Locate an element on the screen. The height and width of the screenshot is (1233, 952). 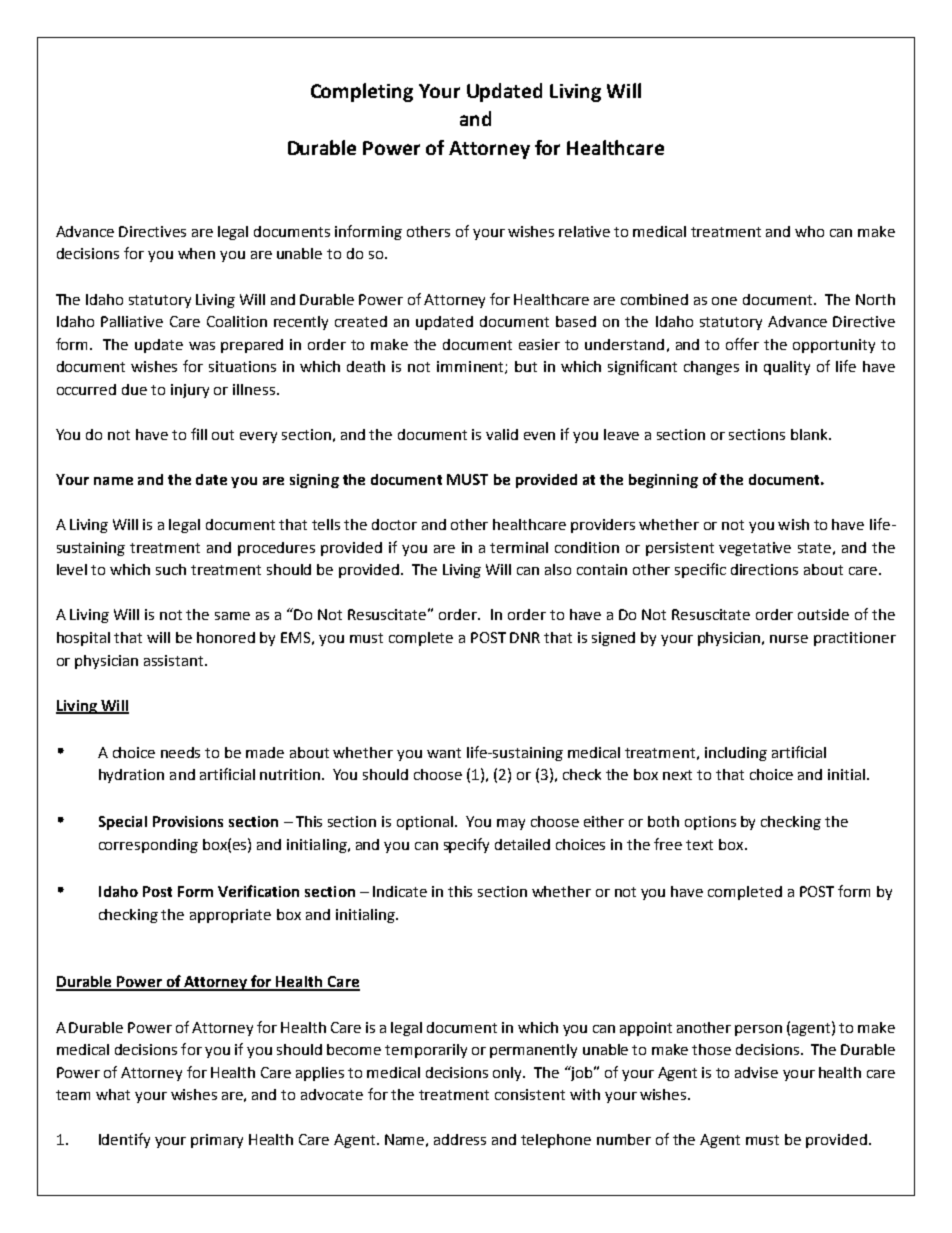
what is located at coordinates (113, 1094).
